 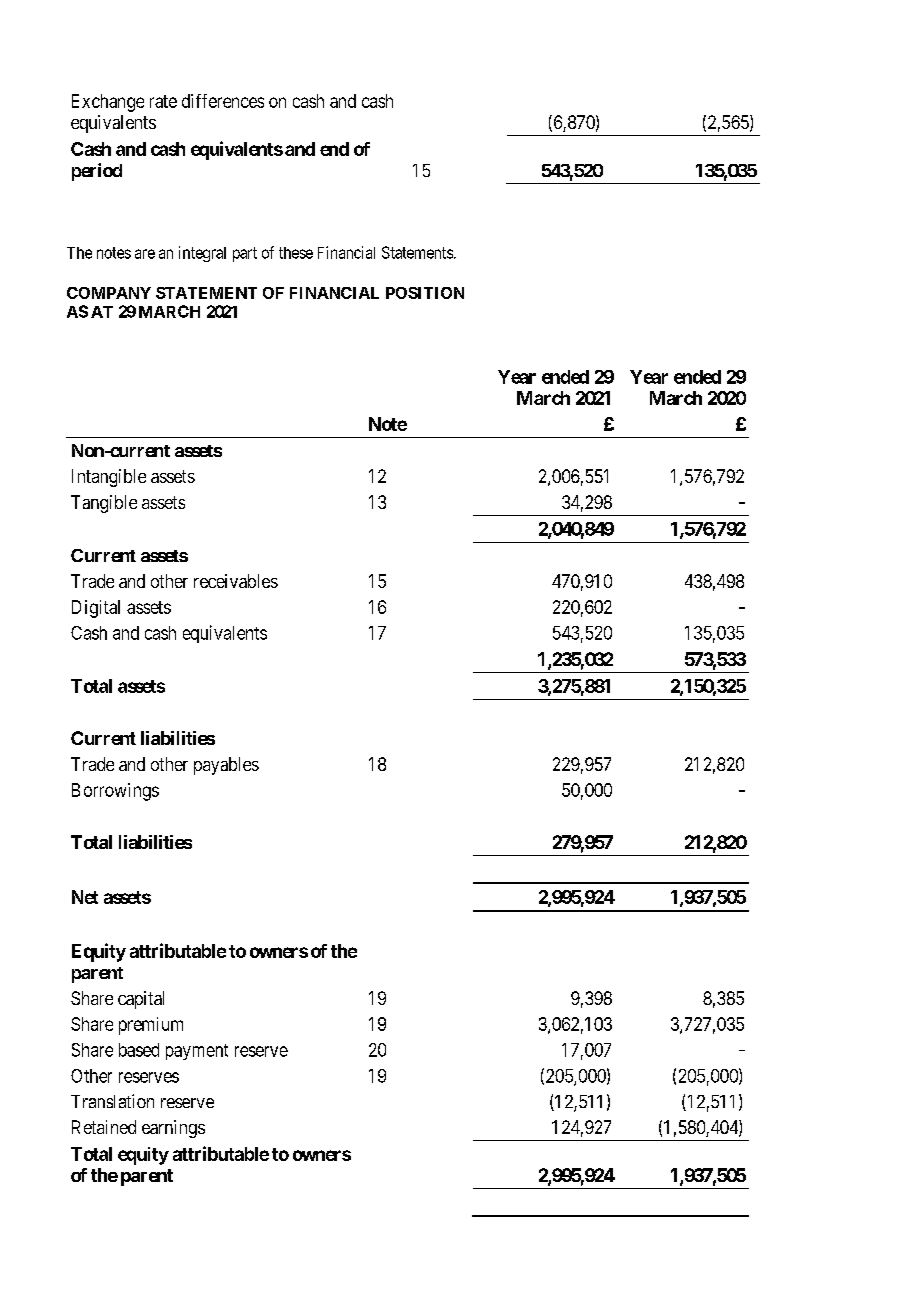 What do you see at coordinates (236, 581) in the screenshot?
I see `receivables` at bounding box center [236, 581].
